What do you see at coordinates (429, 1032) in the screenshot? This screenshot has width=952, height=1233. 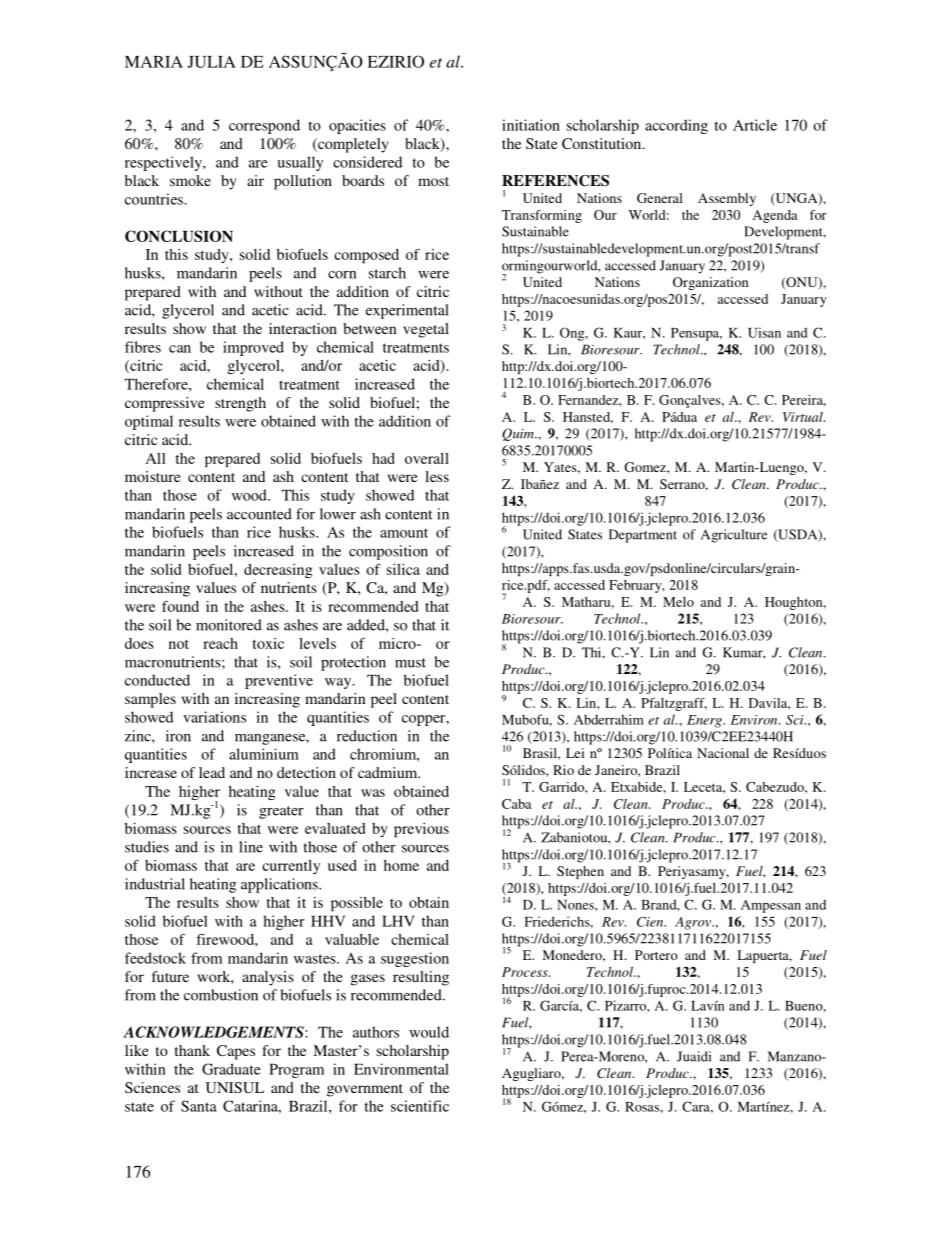 I see `would` at bounding box center [429, 1032].
